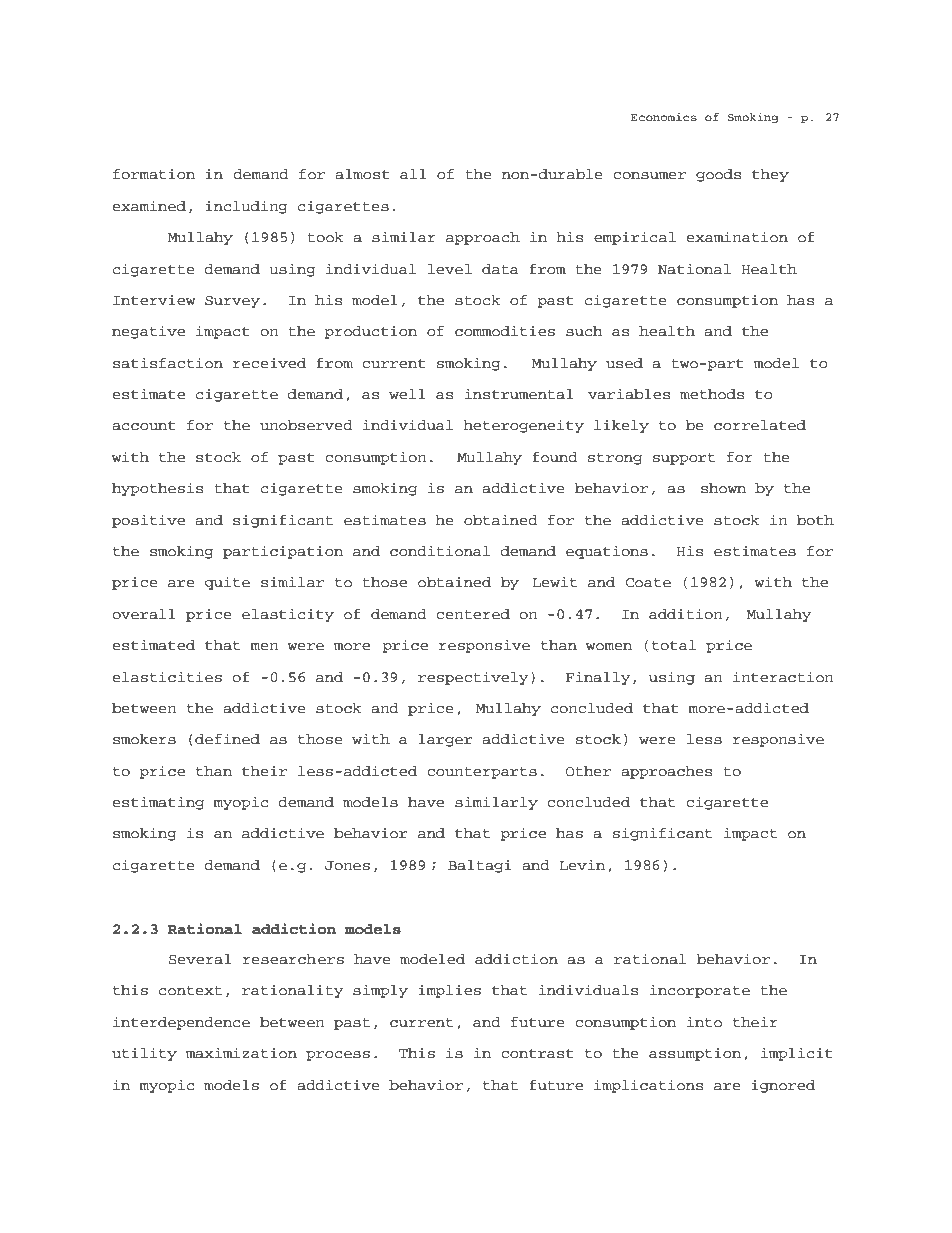 This page has width=952, height=1233. I want to click on estimating, so click(158, 803).
